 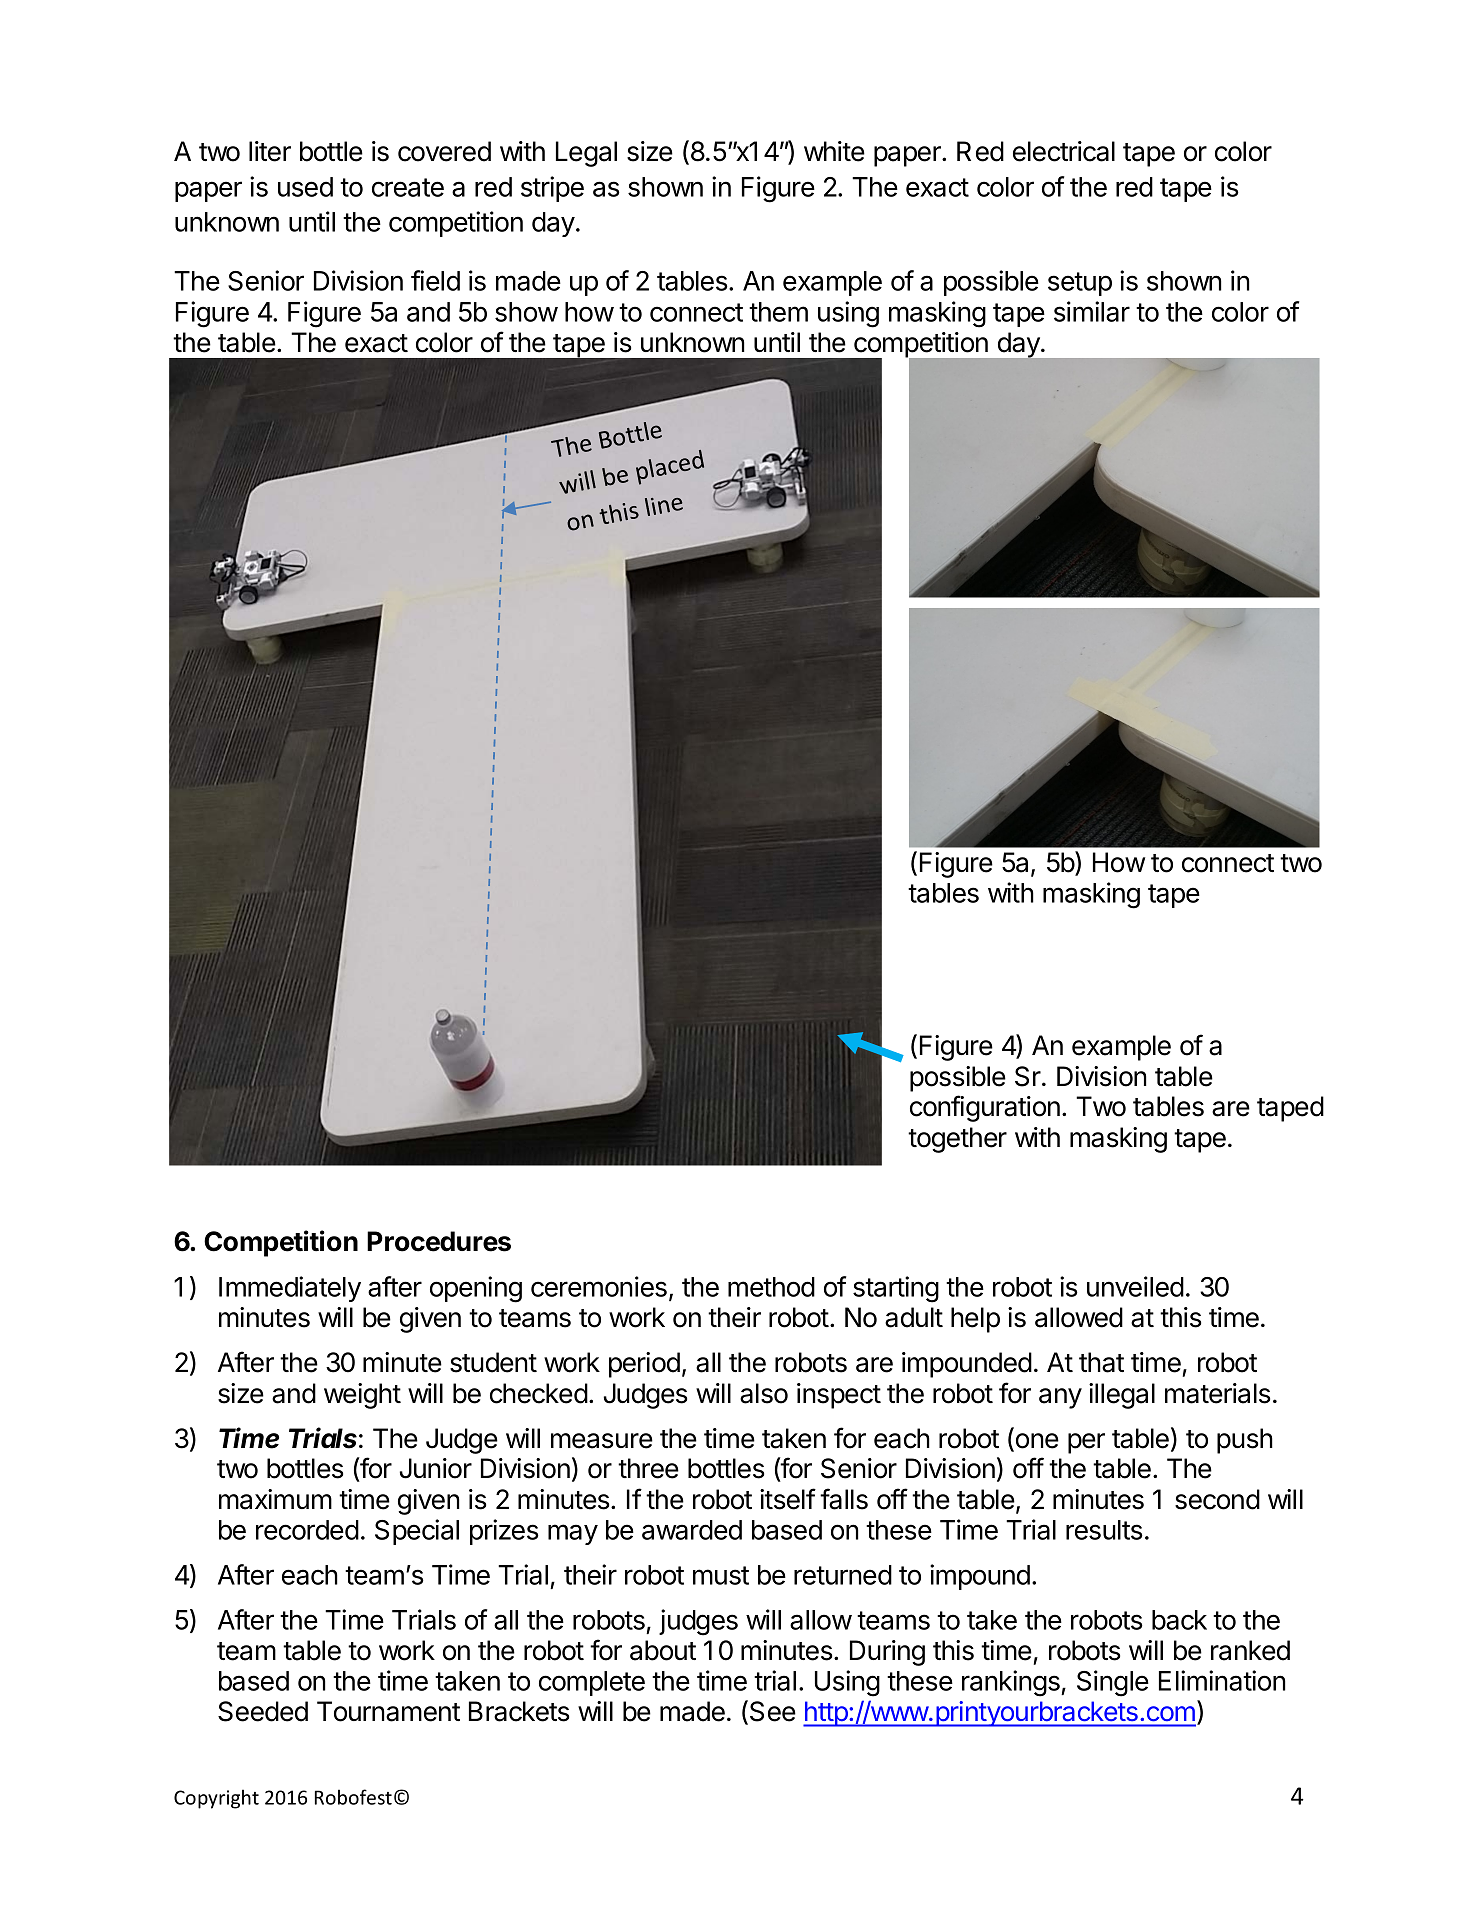 What do you see at coordinates (388, 1711) in the screenshot?
I see `Tournament` at bounding box center [388, 1711].
